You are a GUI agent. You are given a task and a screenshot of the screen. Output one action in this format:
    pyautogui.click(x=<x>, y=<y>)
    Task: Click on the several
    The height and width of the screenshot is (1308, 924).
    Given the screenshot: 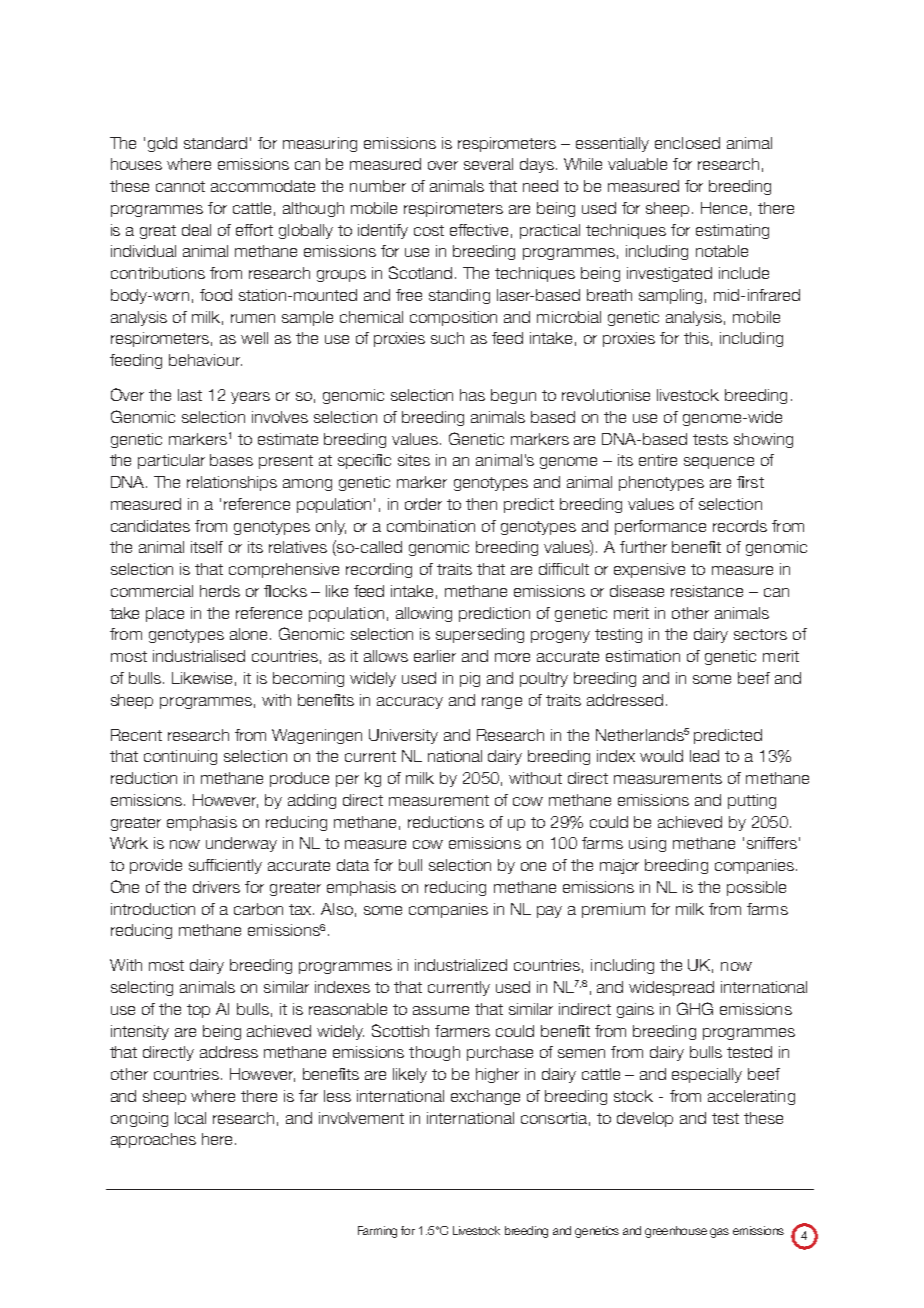 What is the action you would take?
    pyautogui.click(x=488, y=164)
